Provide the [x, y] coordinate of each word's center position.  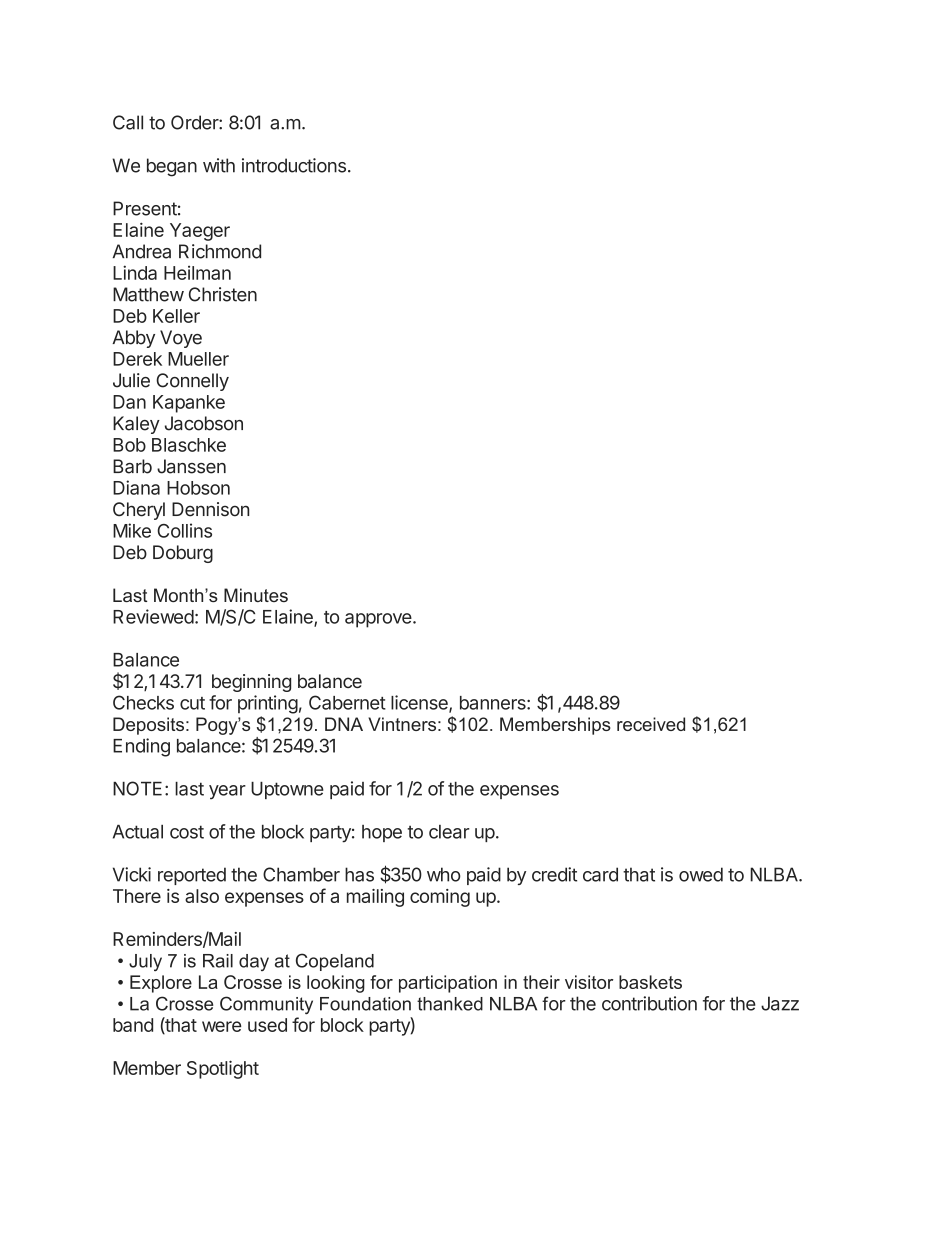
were [221, 1026]
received [651, 724]
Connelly [192, 382]
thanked [450, 1004]
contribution [649, 1003]
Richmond [220, 251]
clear [449, 832]
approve [378, 620]
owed [701, 874]
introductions [294, 165]
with [219, 165]
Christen [223, 294]
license [420, 703]
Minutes [256, 595]
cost [187, 832]
